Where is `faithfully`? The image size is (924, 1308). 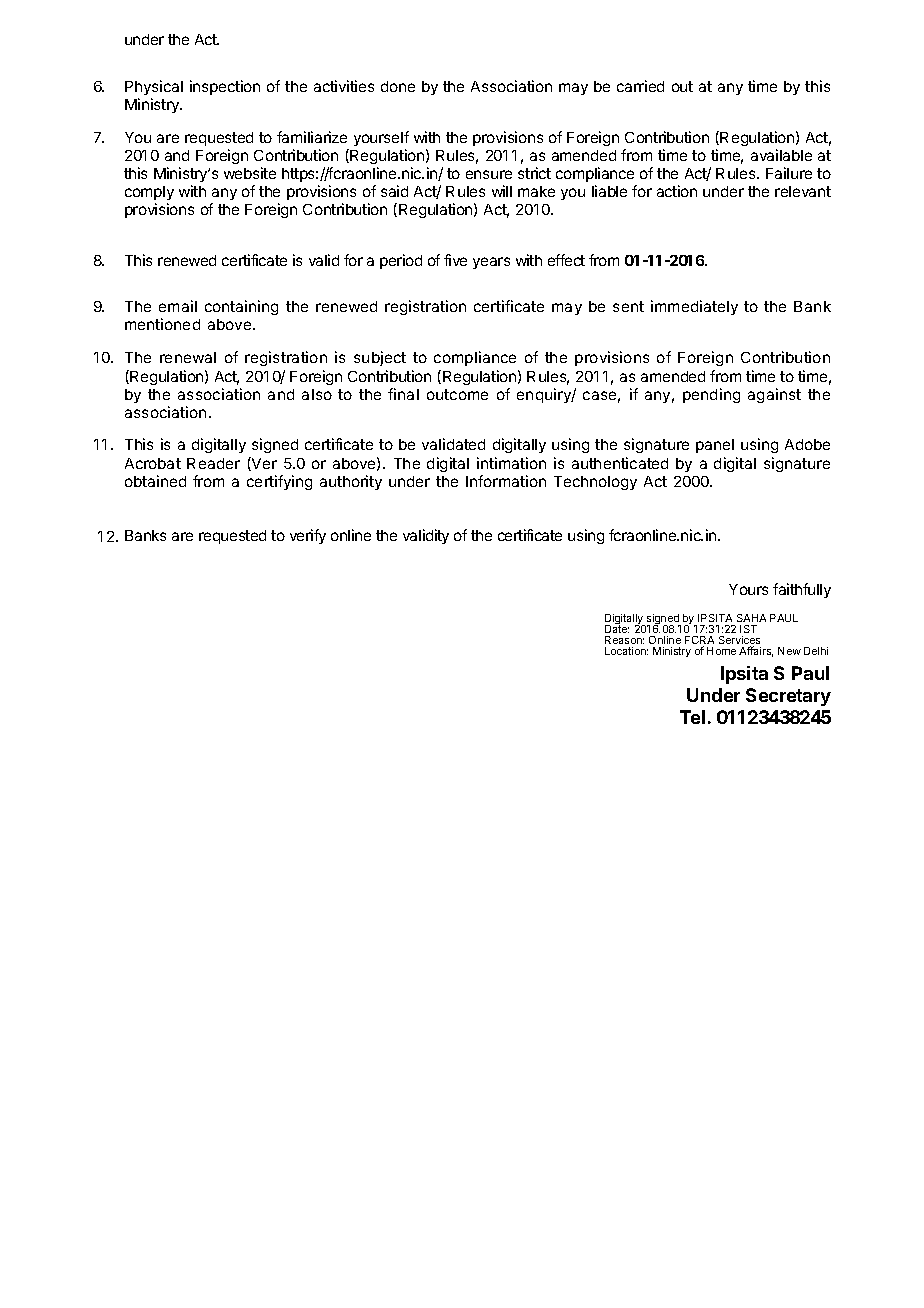 faithfully is located at coordinates (802, 590).
